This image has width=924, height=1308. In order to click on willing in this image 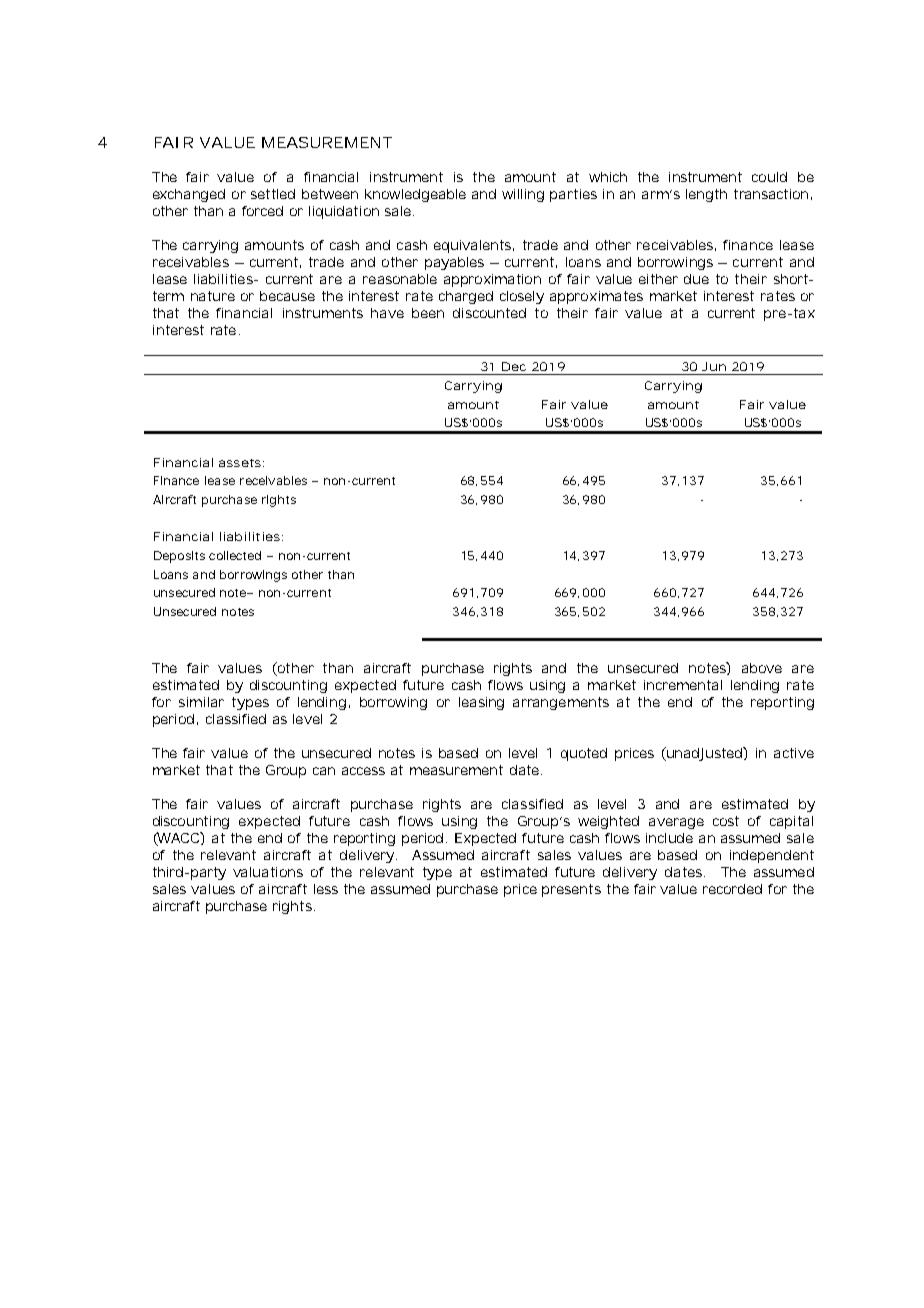, I will do `click(523, 195)`.
